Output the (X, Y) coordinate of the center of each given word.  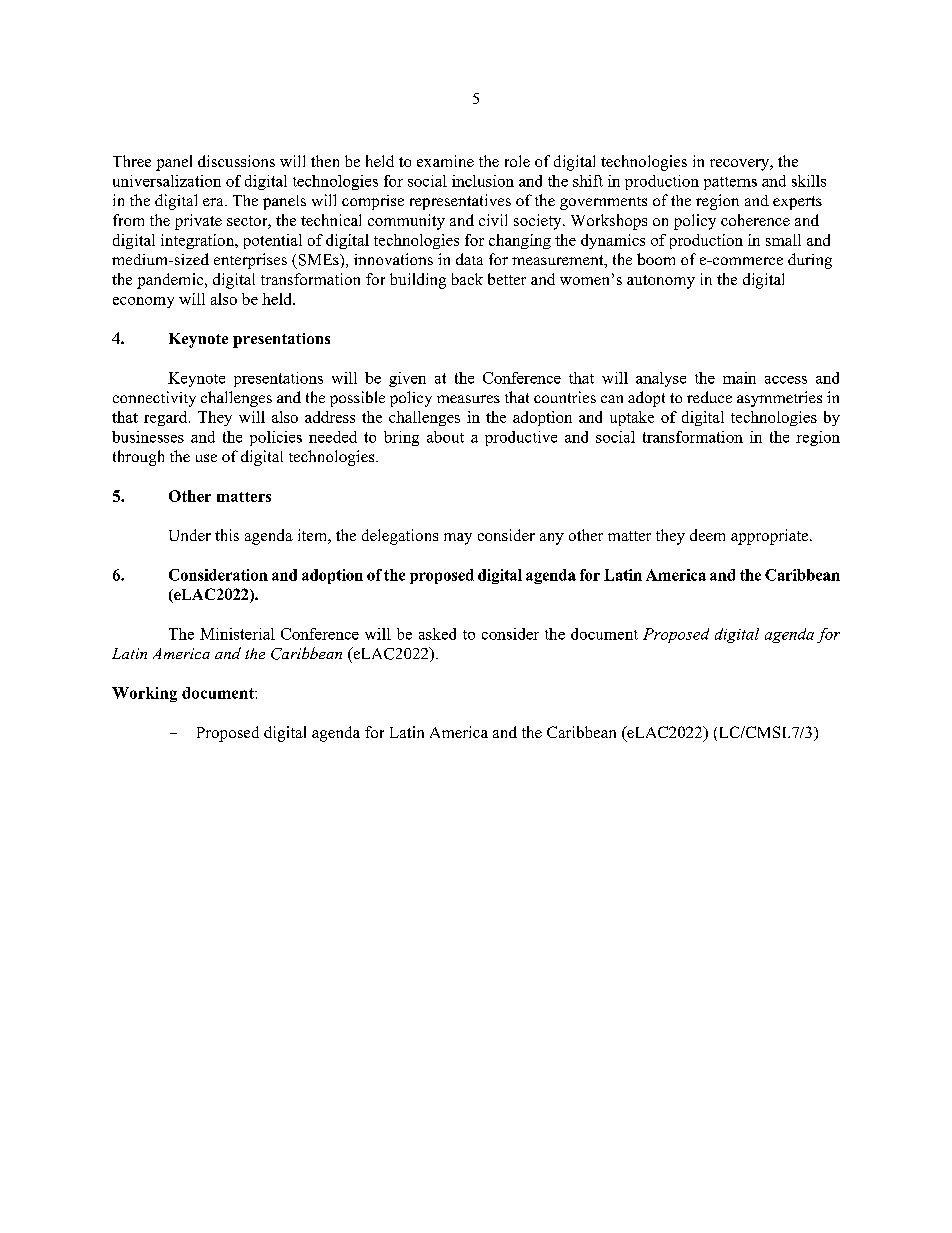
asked (437, 634)
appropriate (771, 537)
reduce (709, 397)
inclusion (483, 181)
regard (167, 418)
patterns (730, 183)
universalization (167, 181)
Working (144, 694)
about (445, 437)
